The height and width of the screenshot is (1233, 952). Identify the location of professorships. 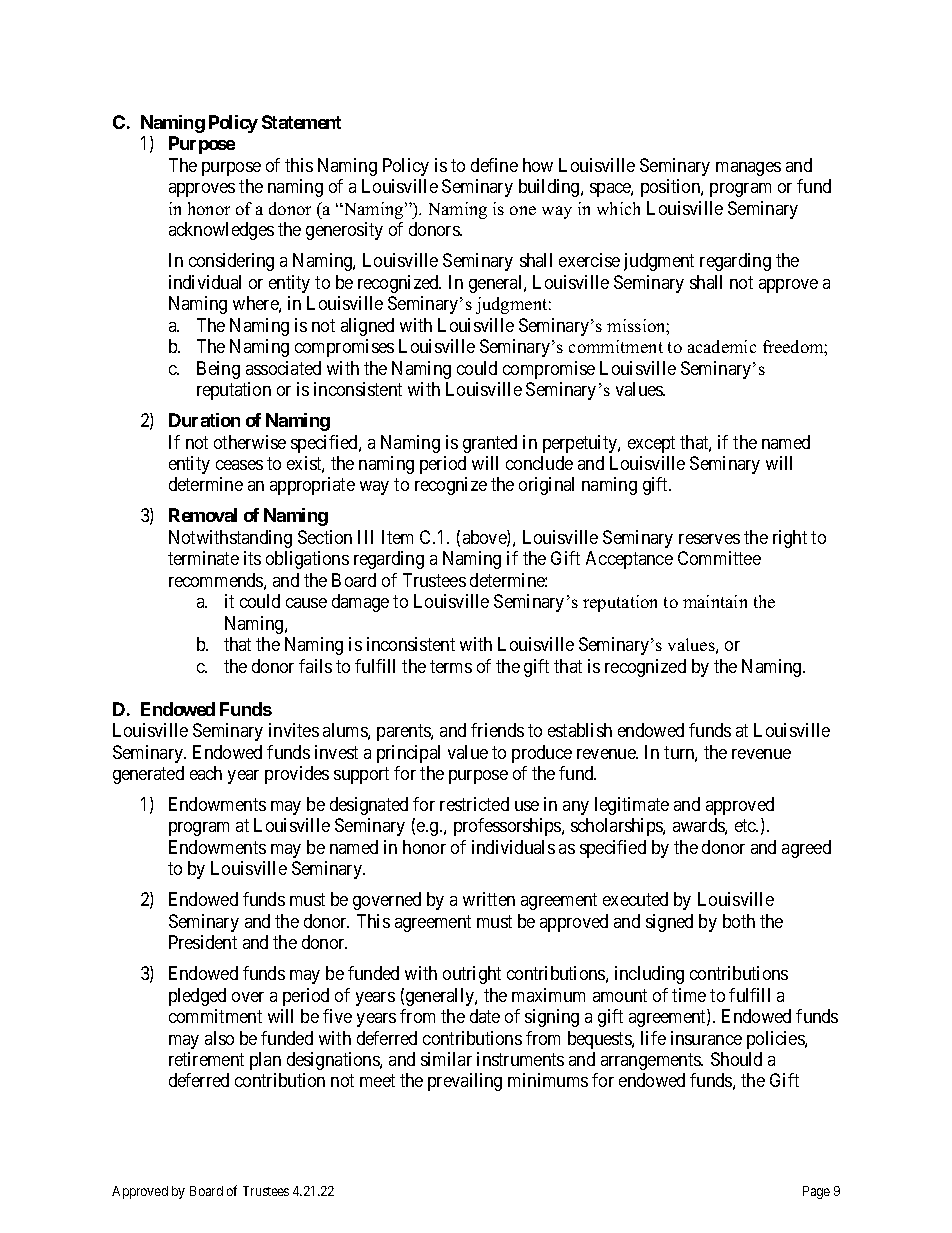
(508, 827).
